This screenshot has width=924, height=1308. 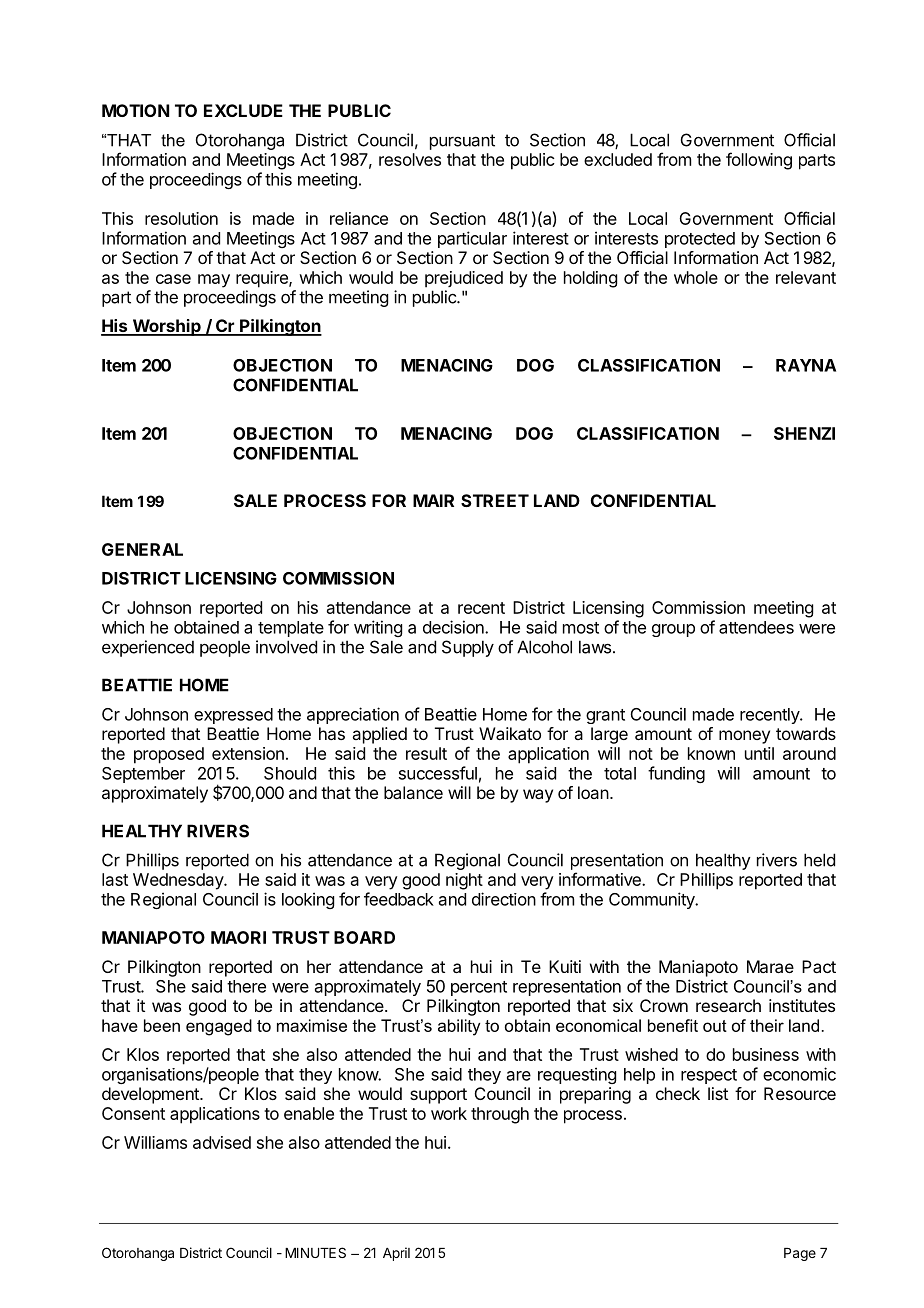 What do you see at coordinates (238, 937) in the screenshot?
I see `MAORI` at bounding box center [238, 937].
